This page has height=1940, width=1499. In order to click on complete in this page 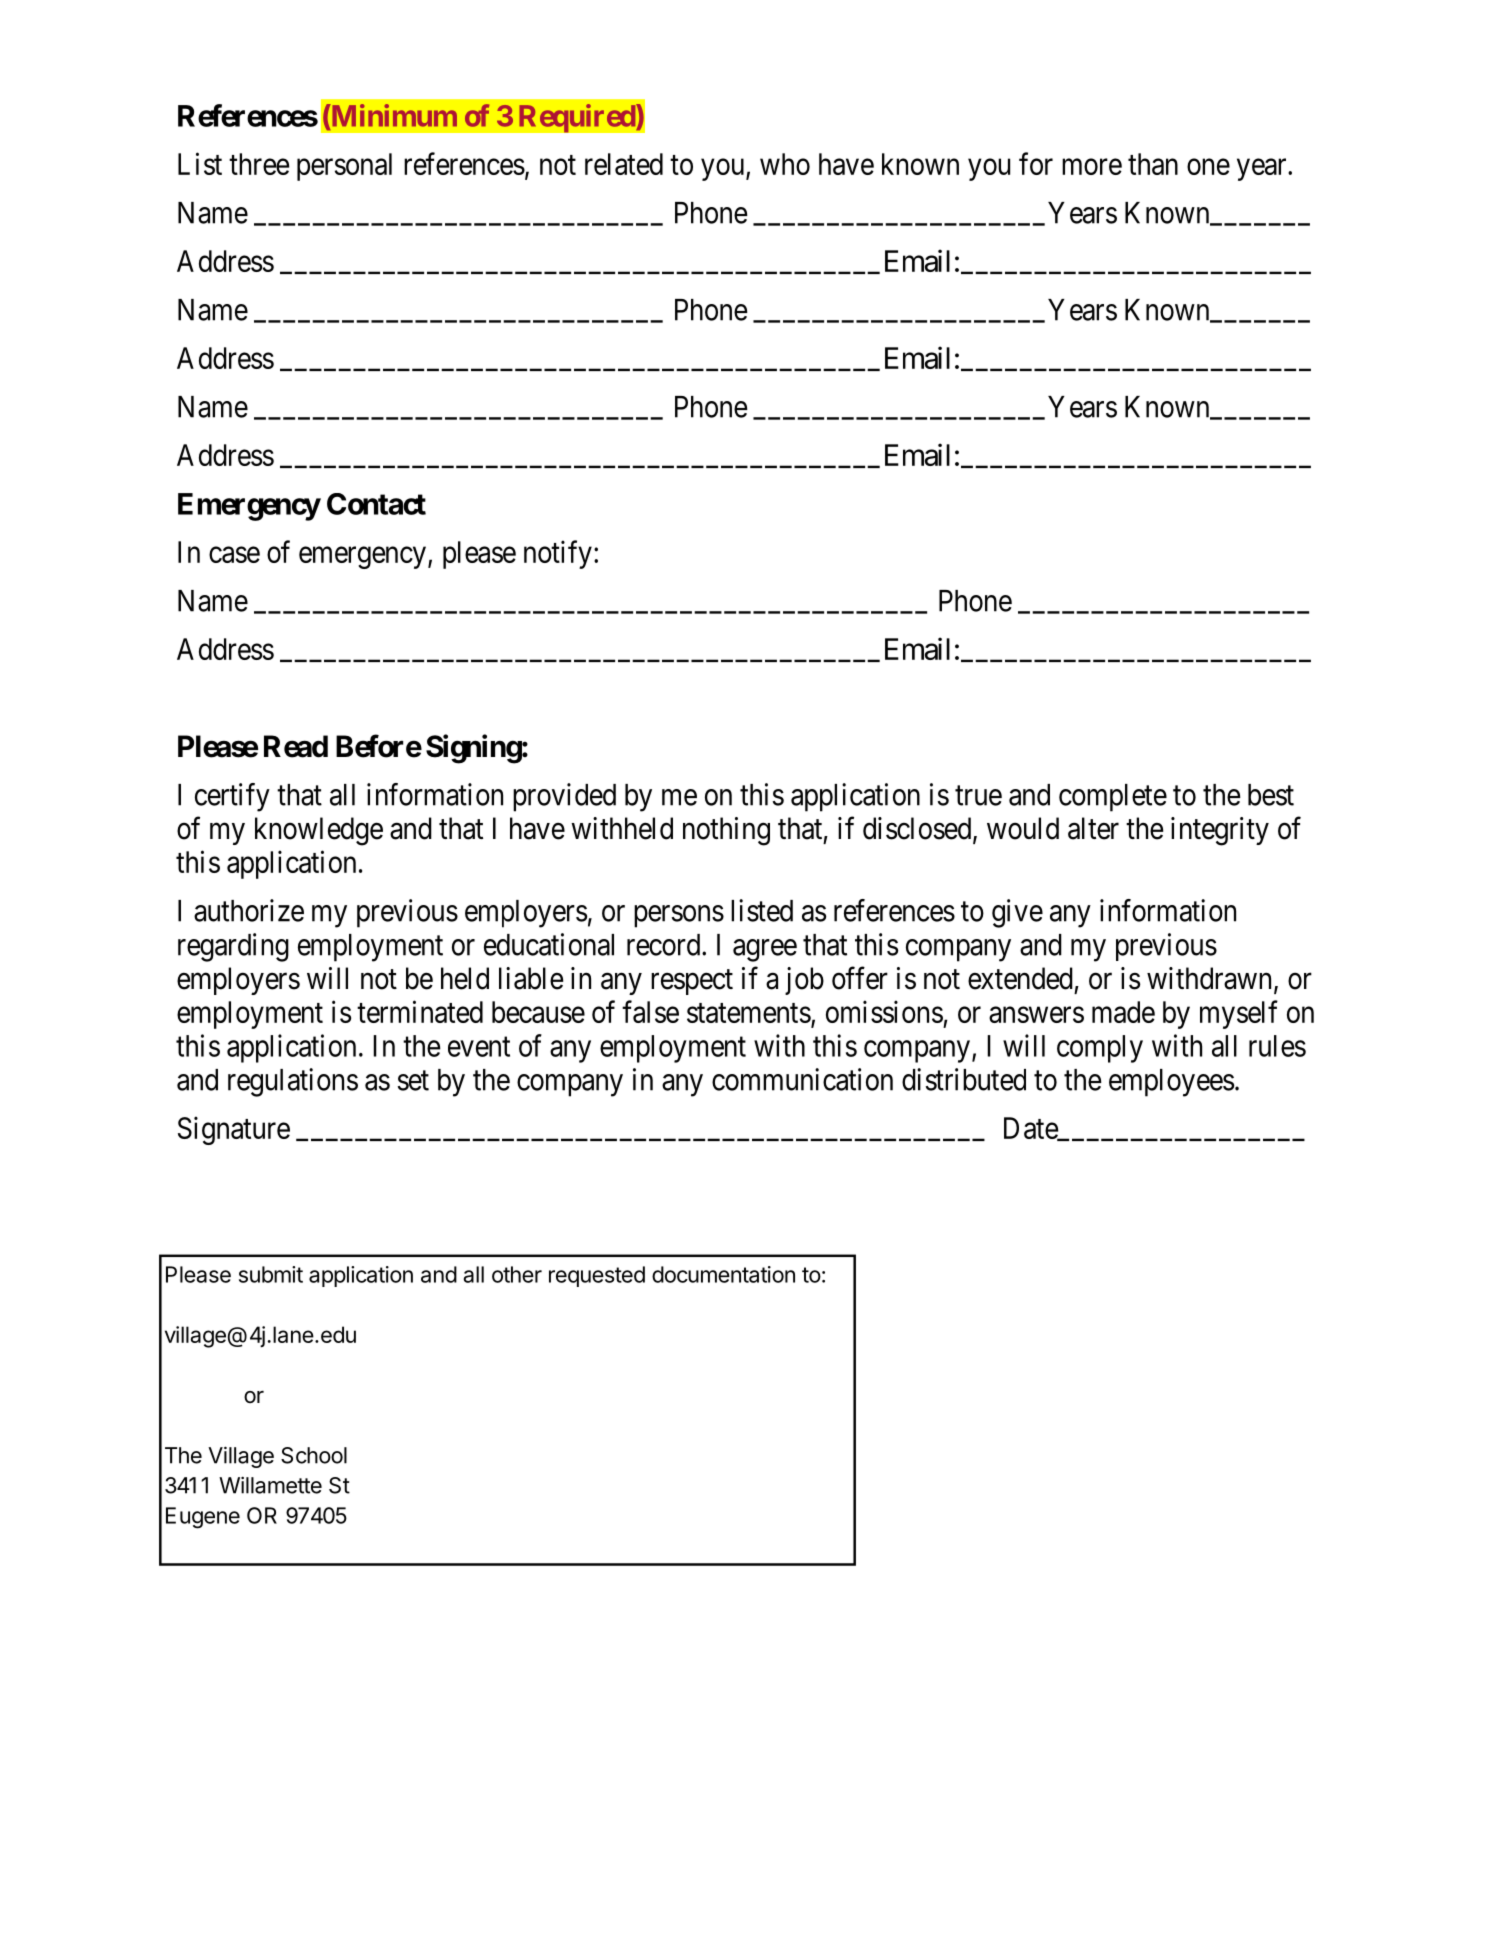, I will do `click(1113, 798)`.
